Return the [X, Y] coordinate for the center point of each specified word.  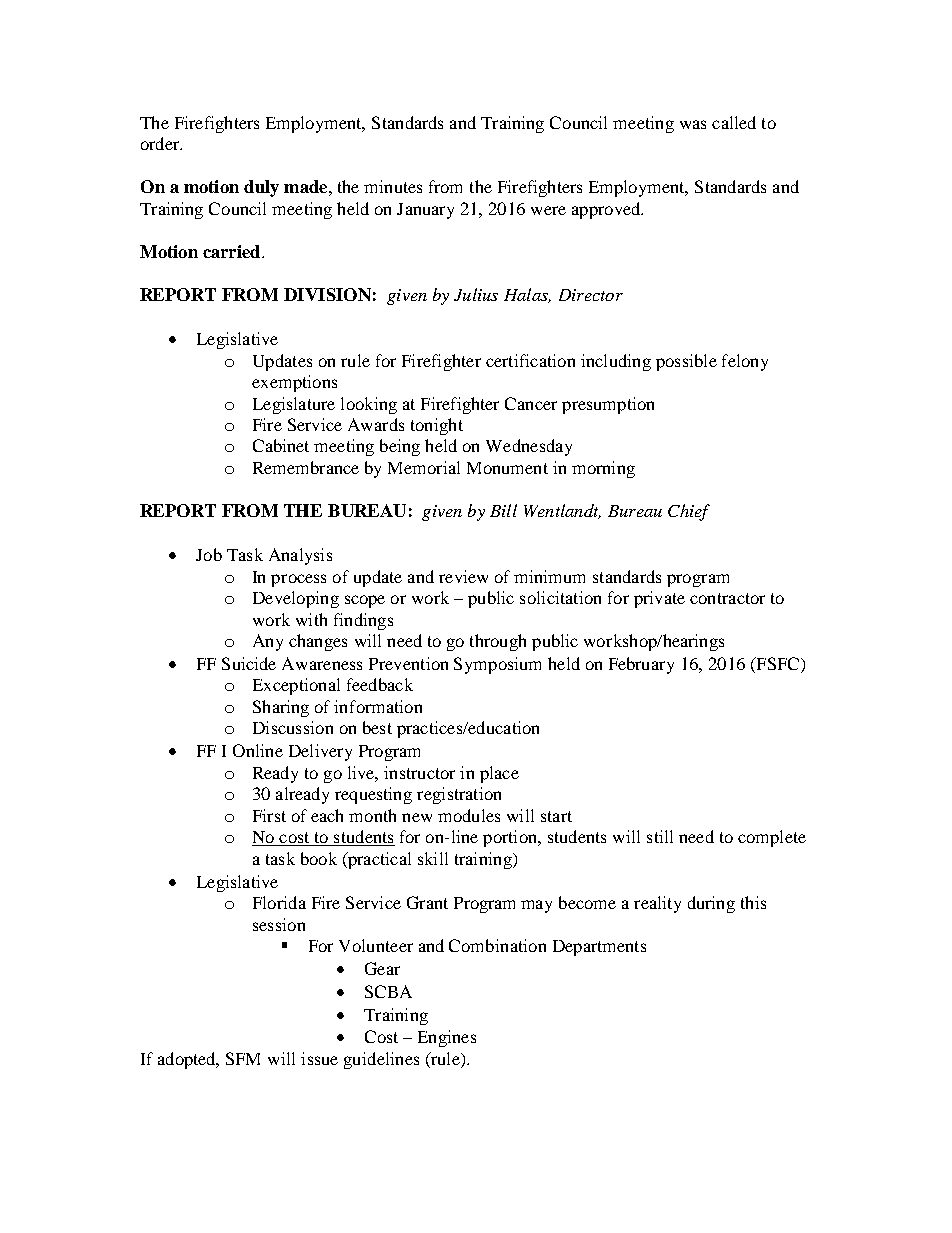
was [693, 124]
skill [433, 858]
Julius [476, 294]
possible [686, 362]
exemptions [294, 383]
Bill [503, 510]
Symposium [497, 665]
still [660, 836]
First [269, 815]
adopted [188, 1060]
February [641, 665]
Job [209, 554]
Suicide [249, 663]
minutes [393, 186]
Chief [689, 512]
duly [261, 188]
